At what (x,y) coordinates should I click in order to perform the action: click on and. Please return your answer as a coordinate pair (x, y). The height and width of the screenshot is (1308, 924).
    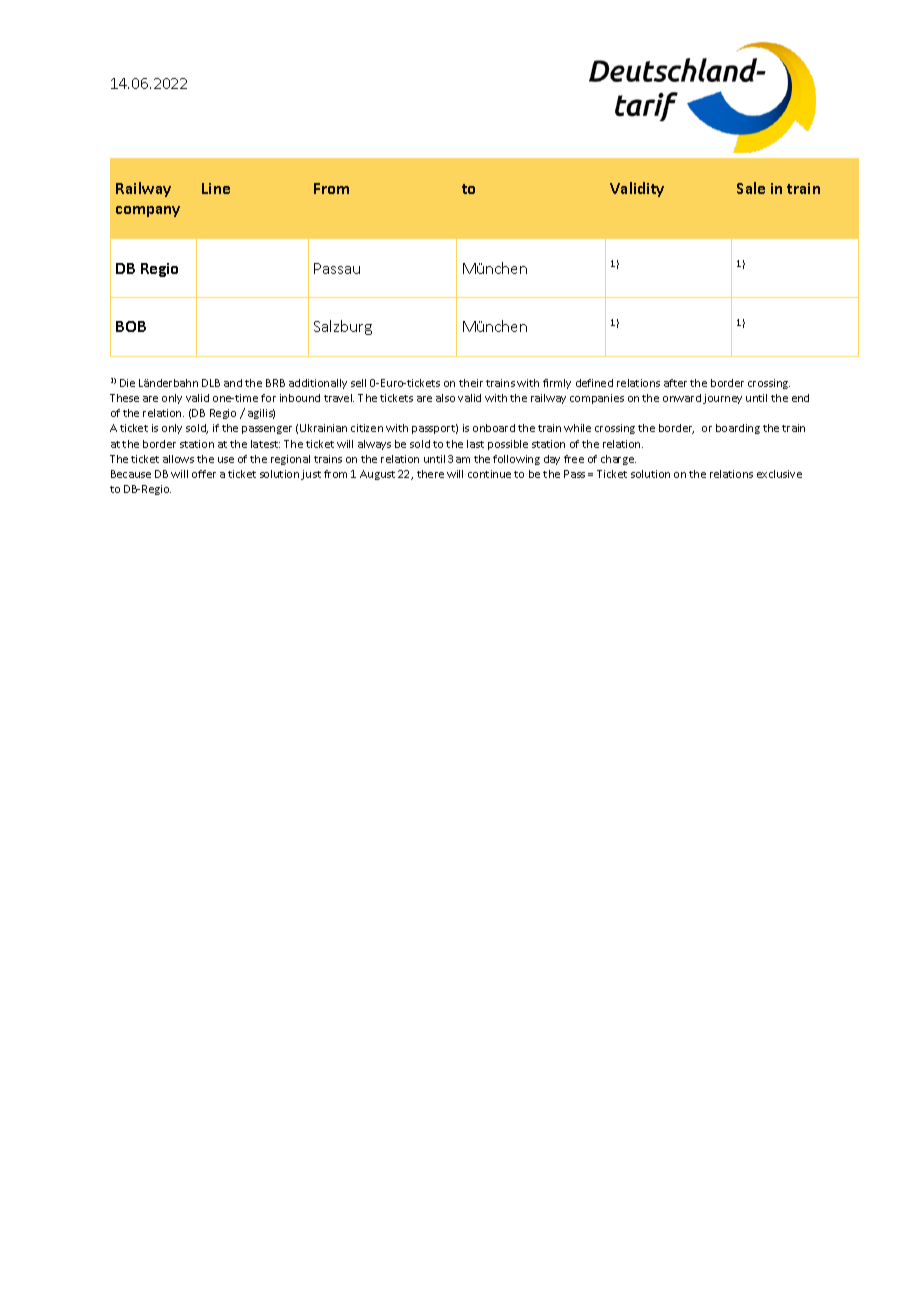
    Looking at the image, I should click on (233, 383).
